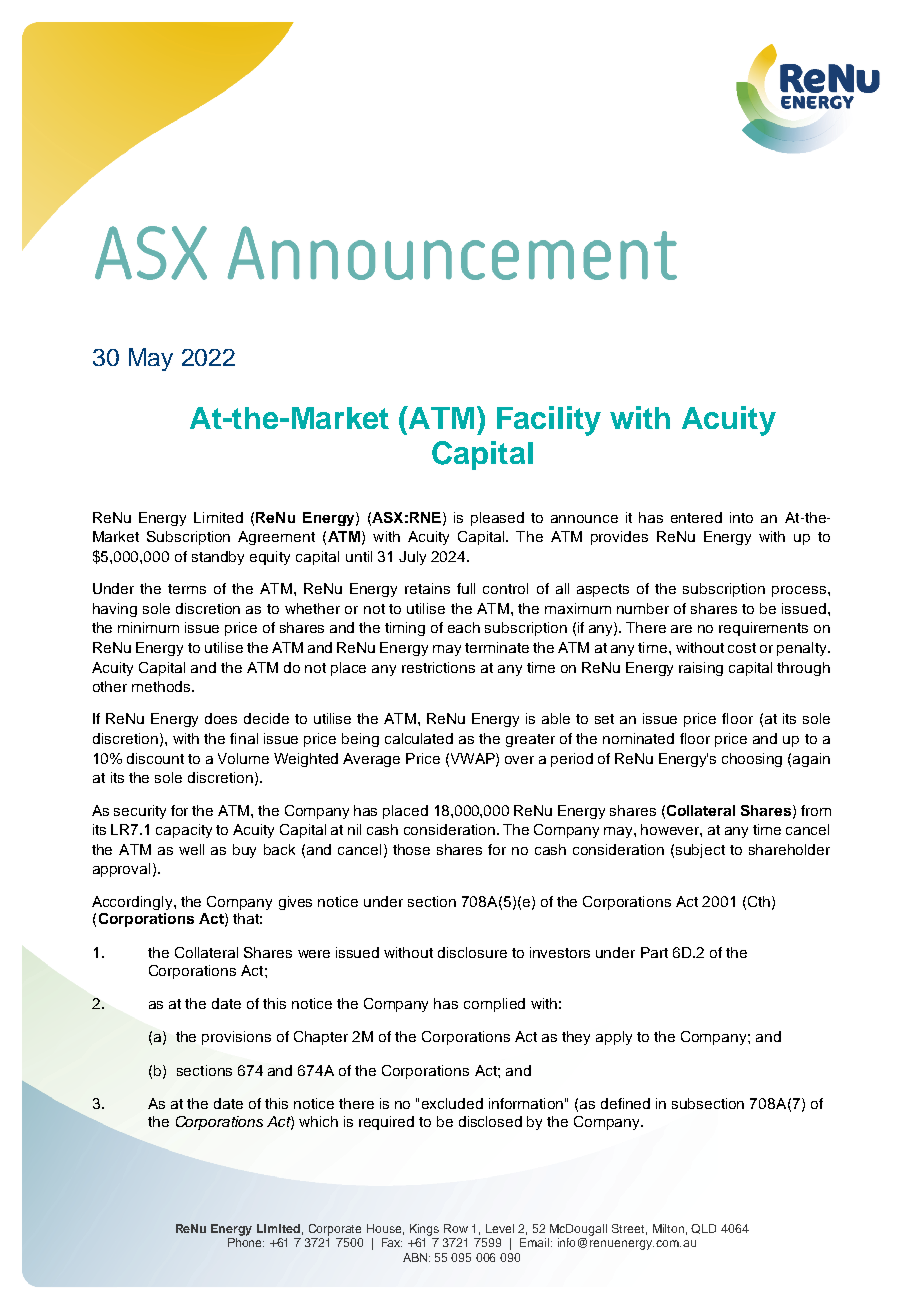 Image resolution: width=924 pixels, height=1308 pixels. What do you see at coordinates (184, 831) in the screenshot?
I see `capacity` at bounding box center [184, 831].
